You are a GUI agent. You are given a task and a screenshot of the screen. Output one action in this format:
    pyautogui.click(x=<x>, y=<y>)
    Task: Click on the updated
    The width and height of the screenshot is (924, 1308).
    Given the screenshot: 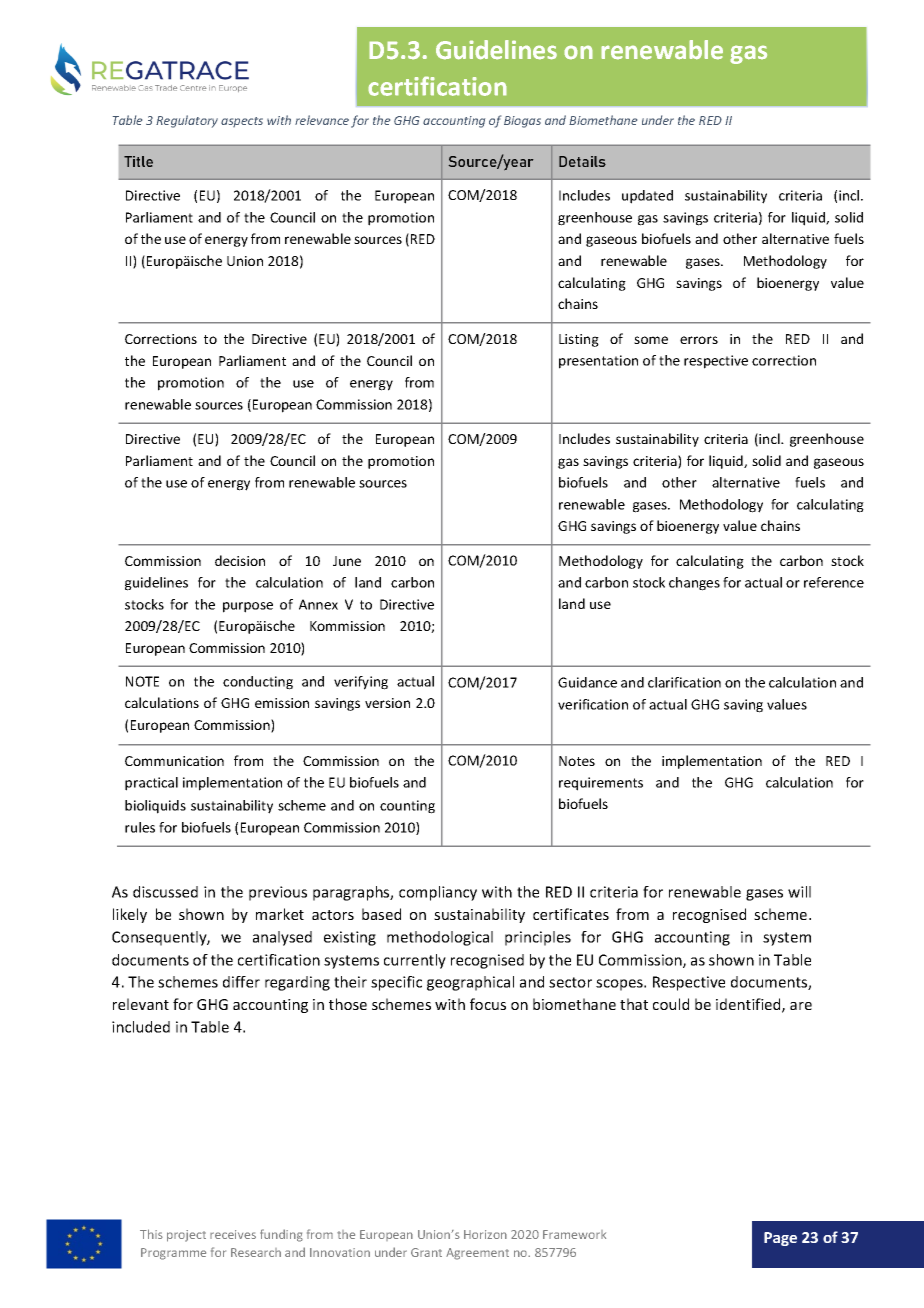 What is the action you would take?
    pyautogui.click(x=647, y=197)
